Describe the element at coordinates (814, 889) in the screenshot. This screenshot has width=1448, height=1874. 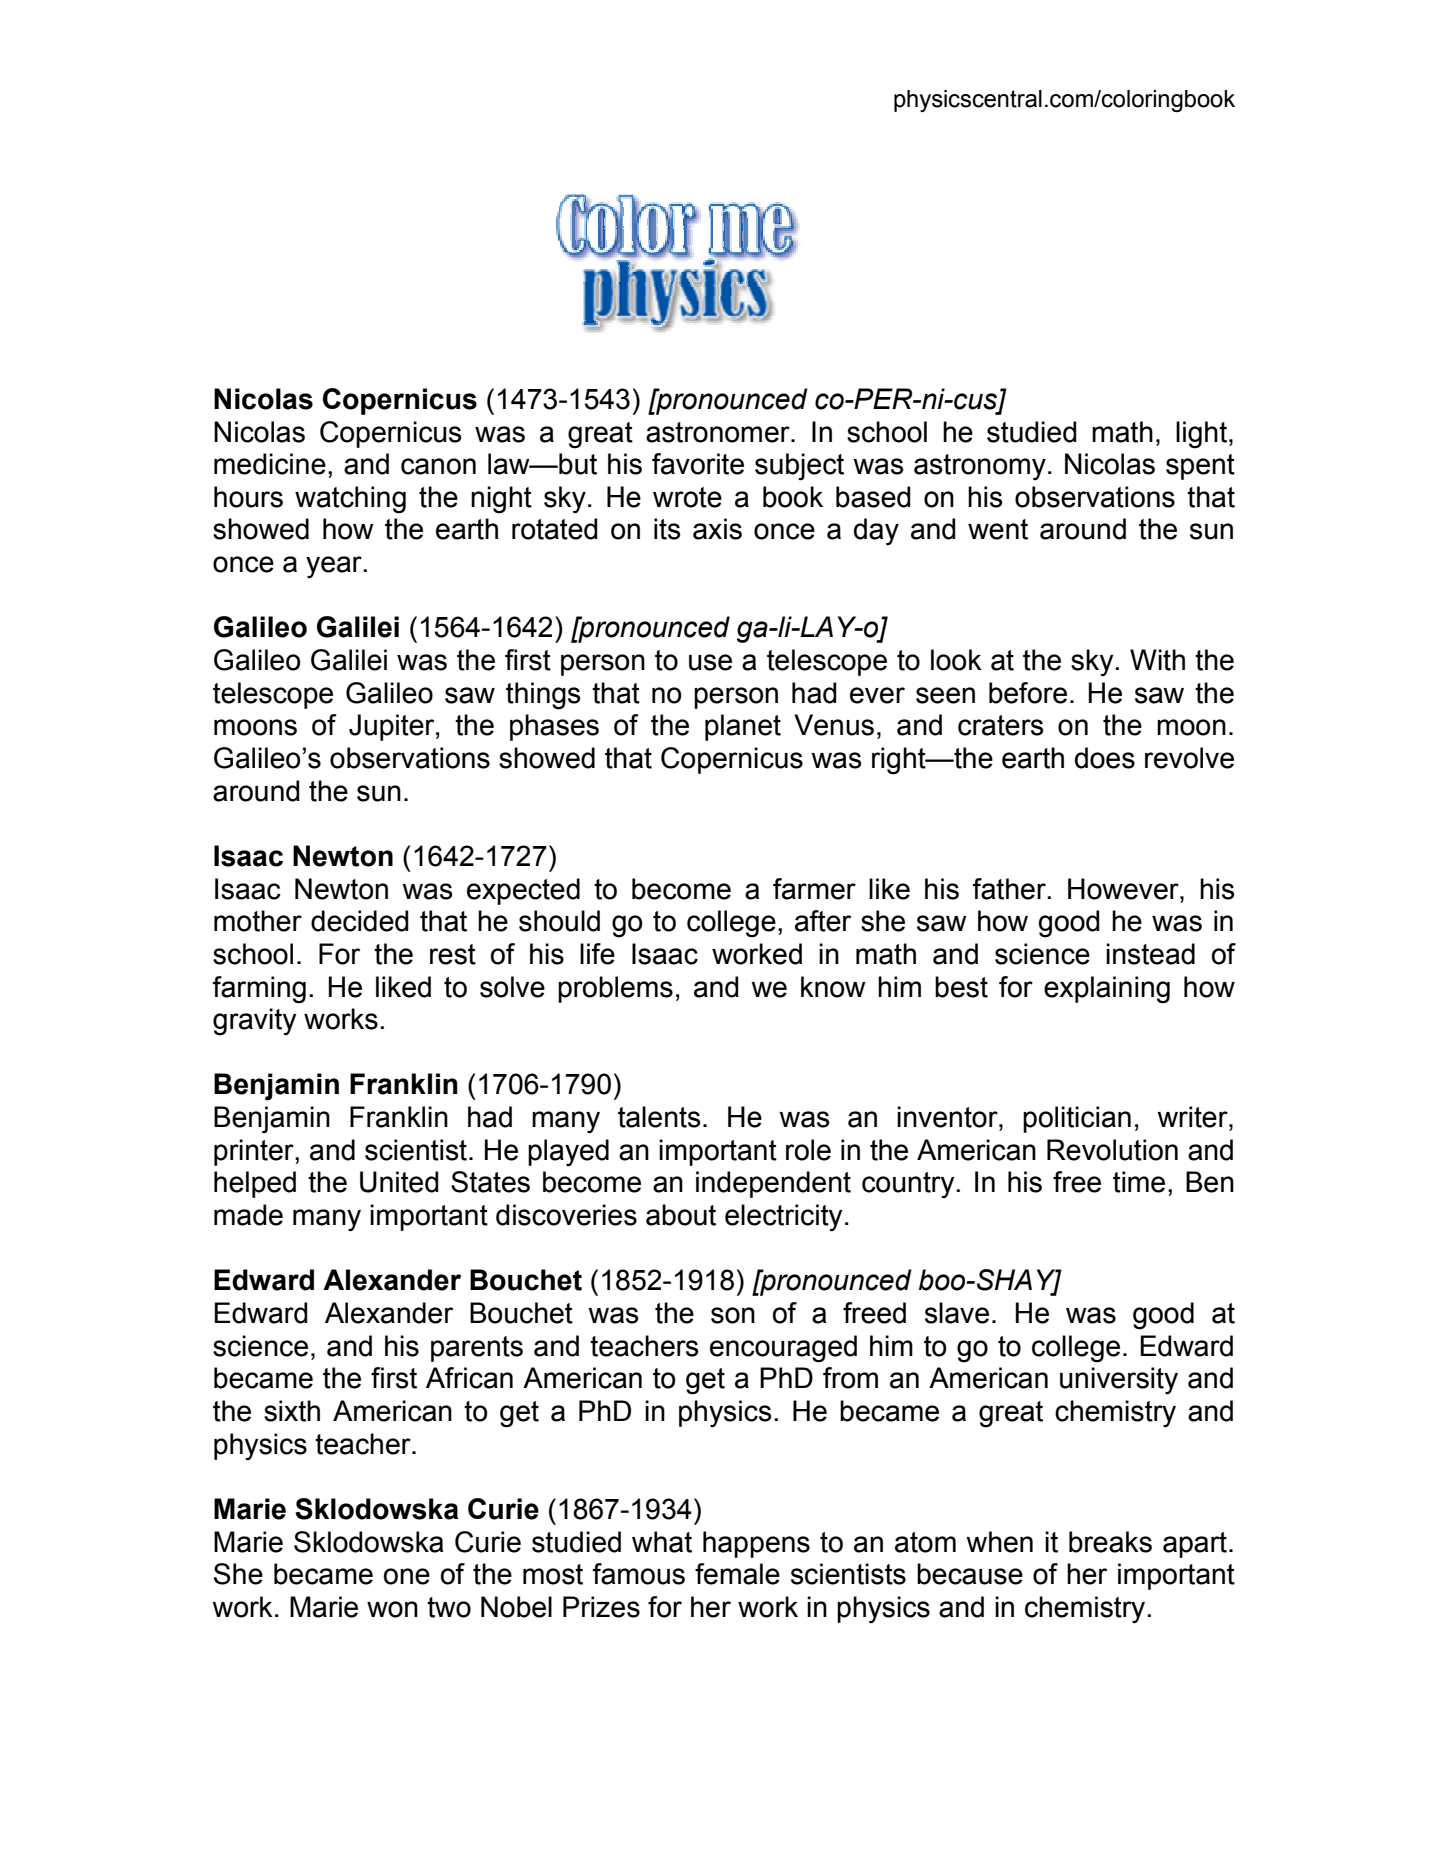
I see `farmer` at that location.
